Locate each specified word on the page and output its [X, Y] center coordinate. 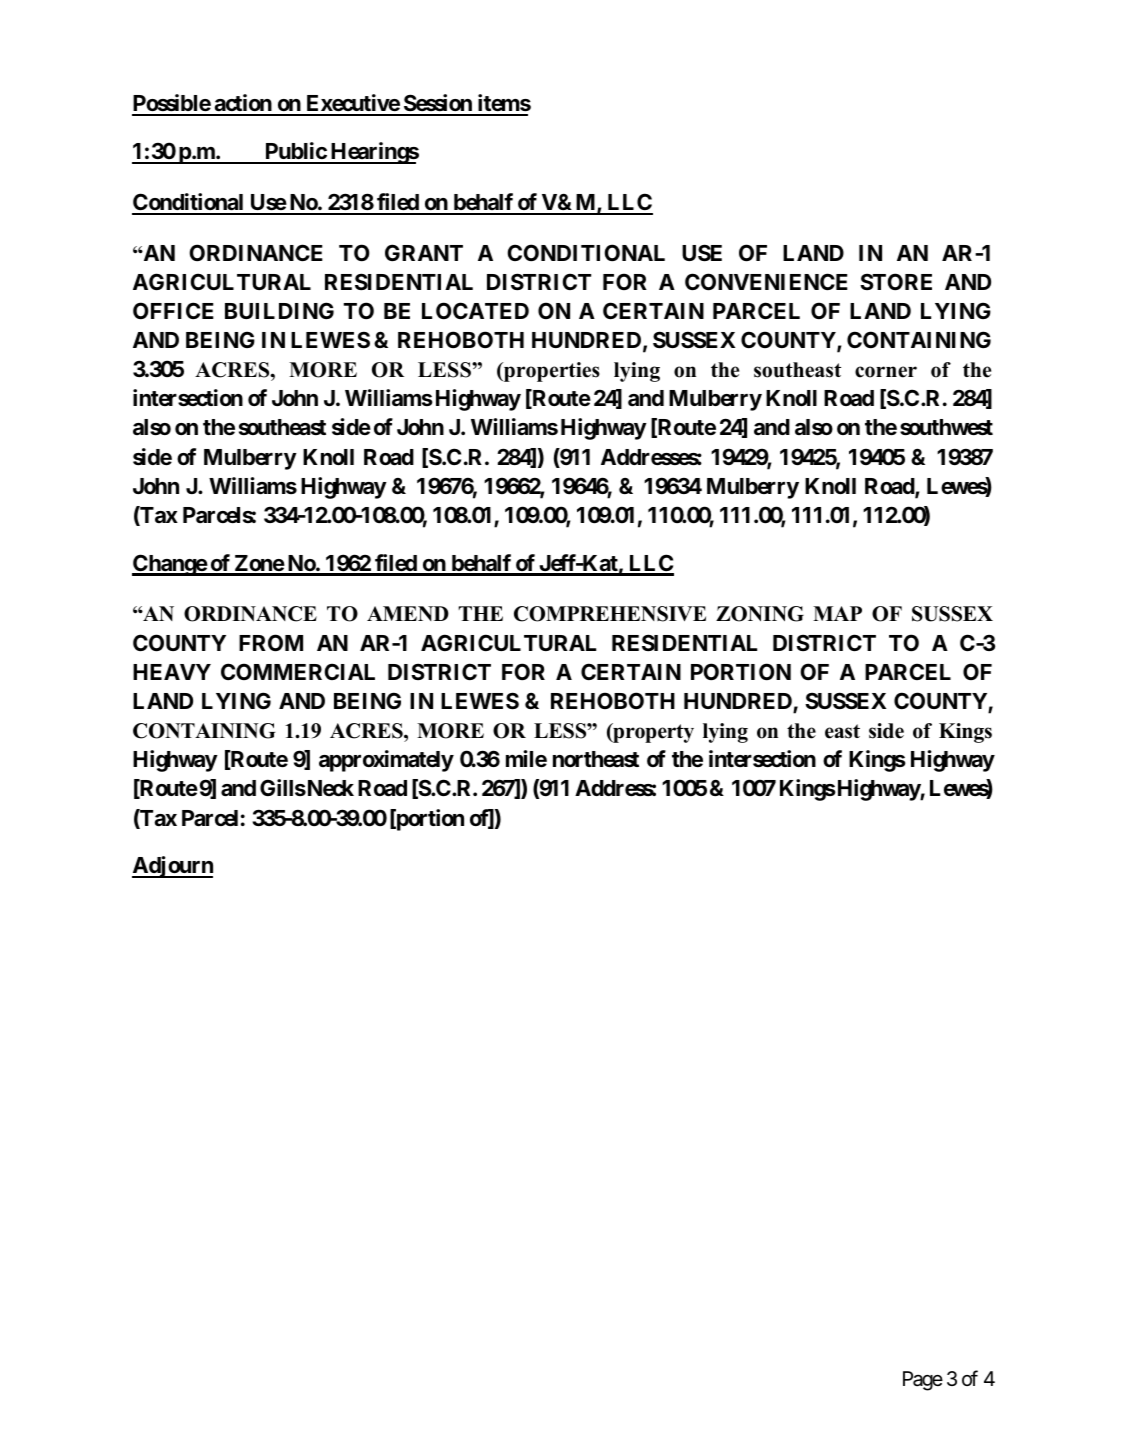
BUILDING [279, 310]
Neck [329, 788]
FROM [271, 643]
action [243, 104]
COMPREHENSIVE [610, 614]
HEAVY [172, 672]
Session [437, 104]
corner [886, 372]
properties [551, 372]
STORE [896, 281]
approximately [386, 761]
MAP [837, 613]
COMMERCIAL [298, 671]
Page [923, 1381]
